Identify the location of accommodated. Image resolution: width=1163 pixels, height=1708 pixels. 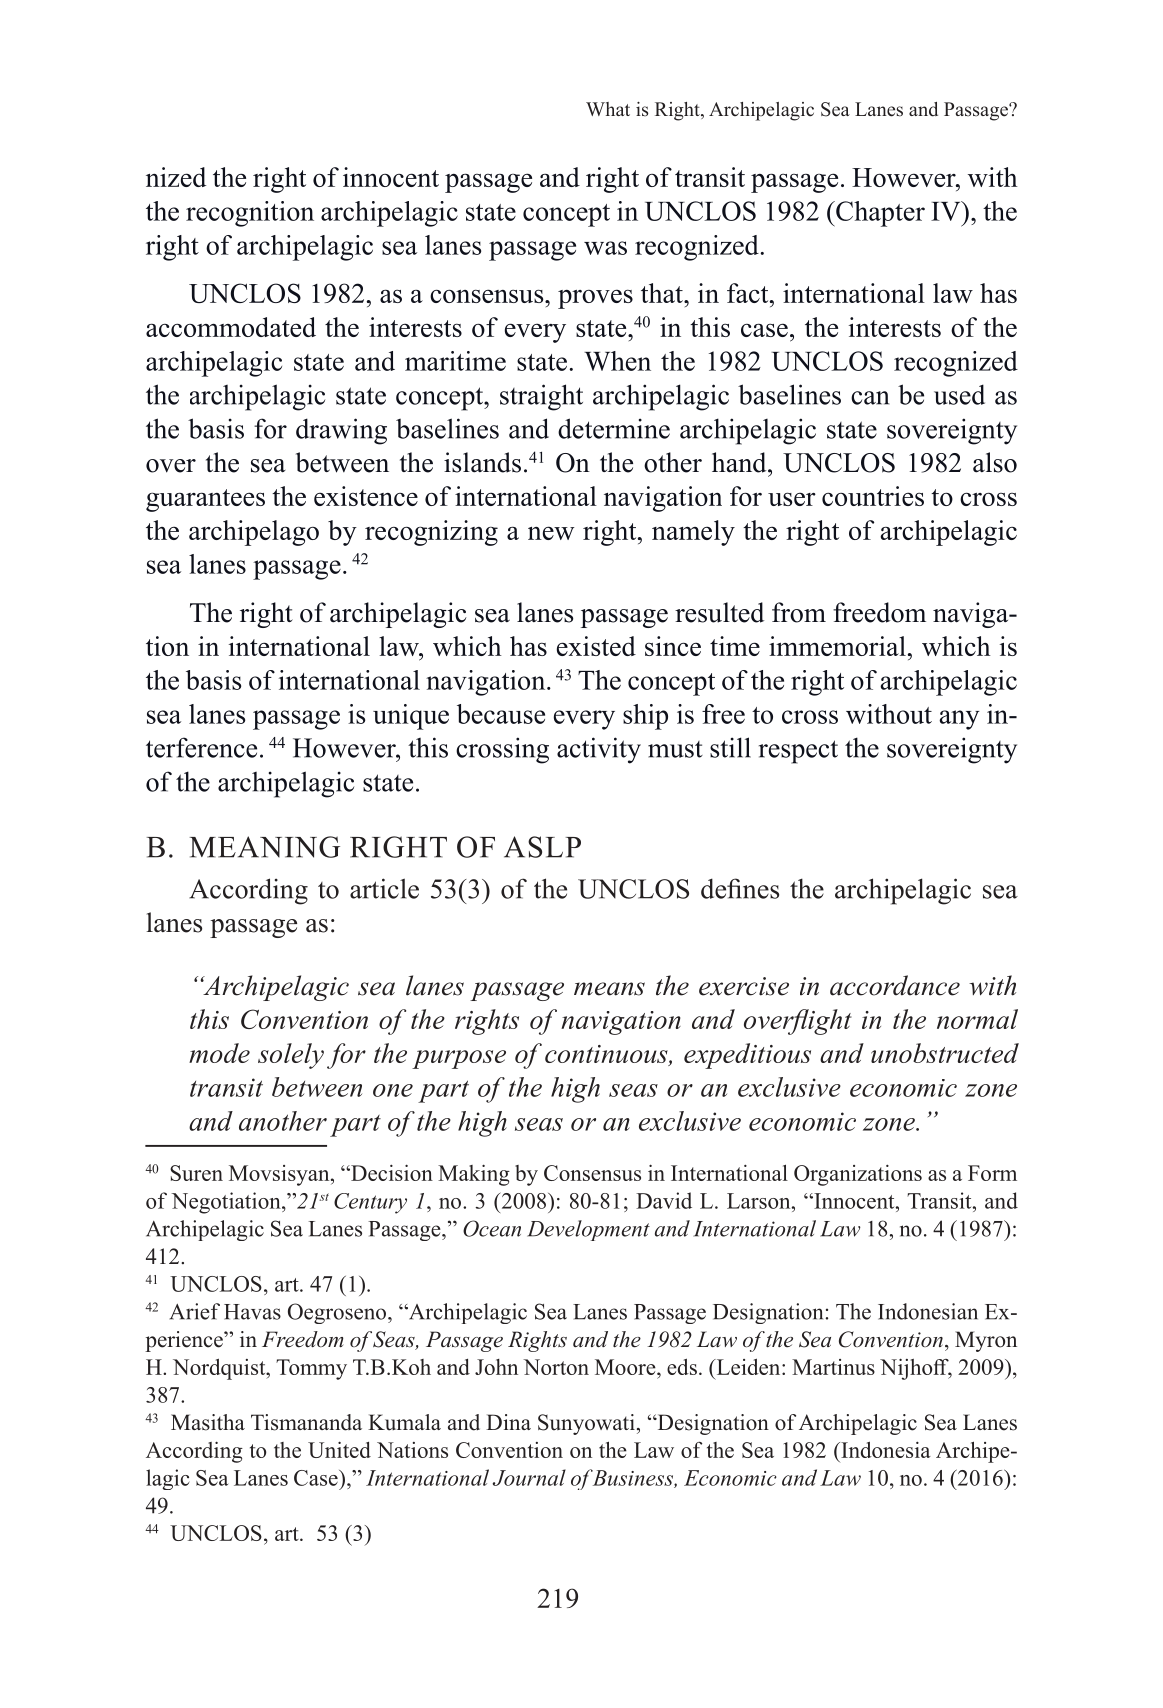
(231, 327).
